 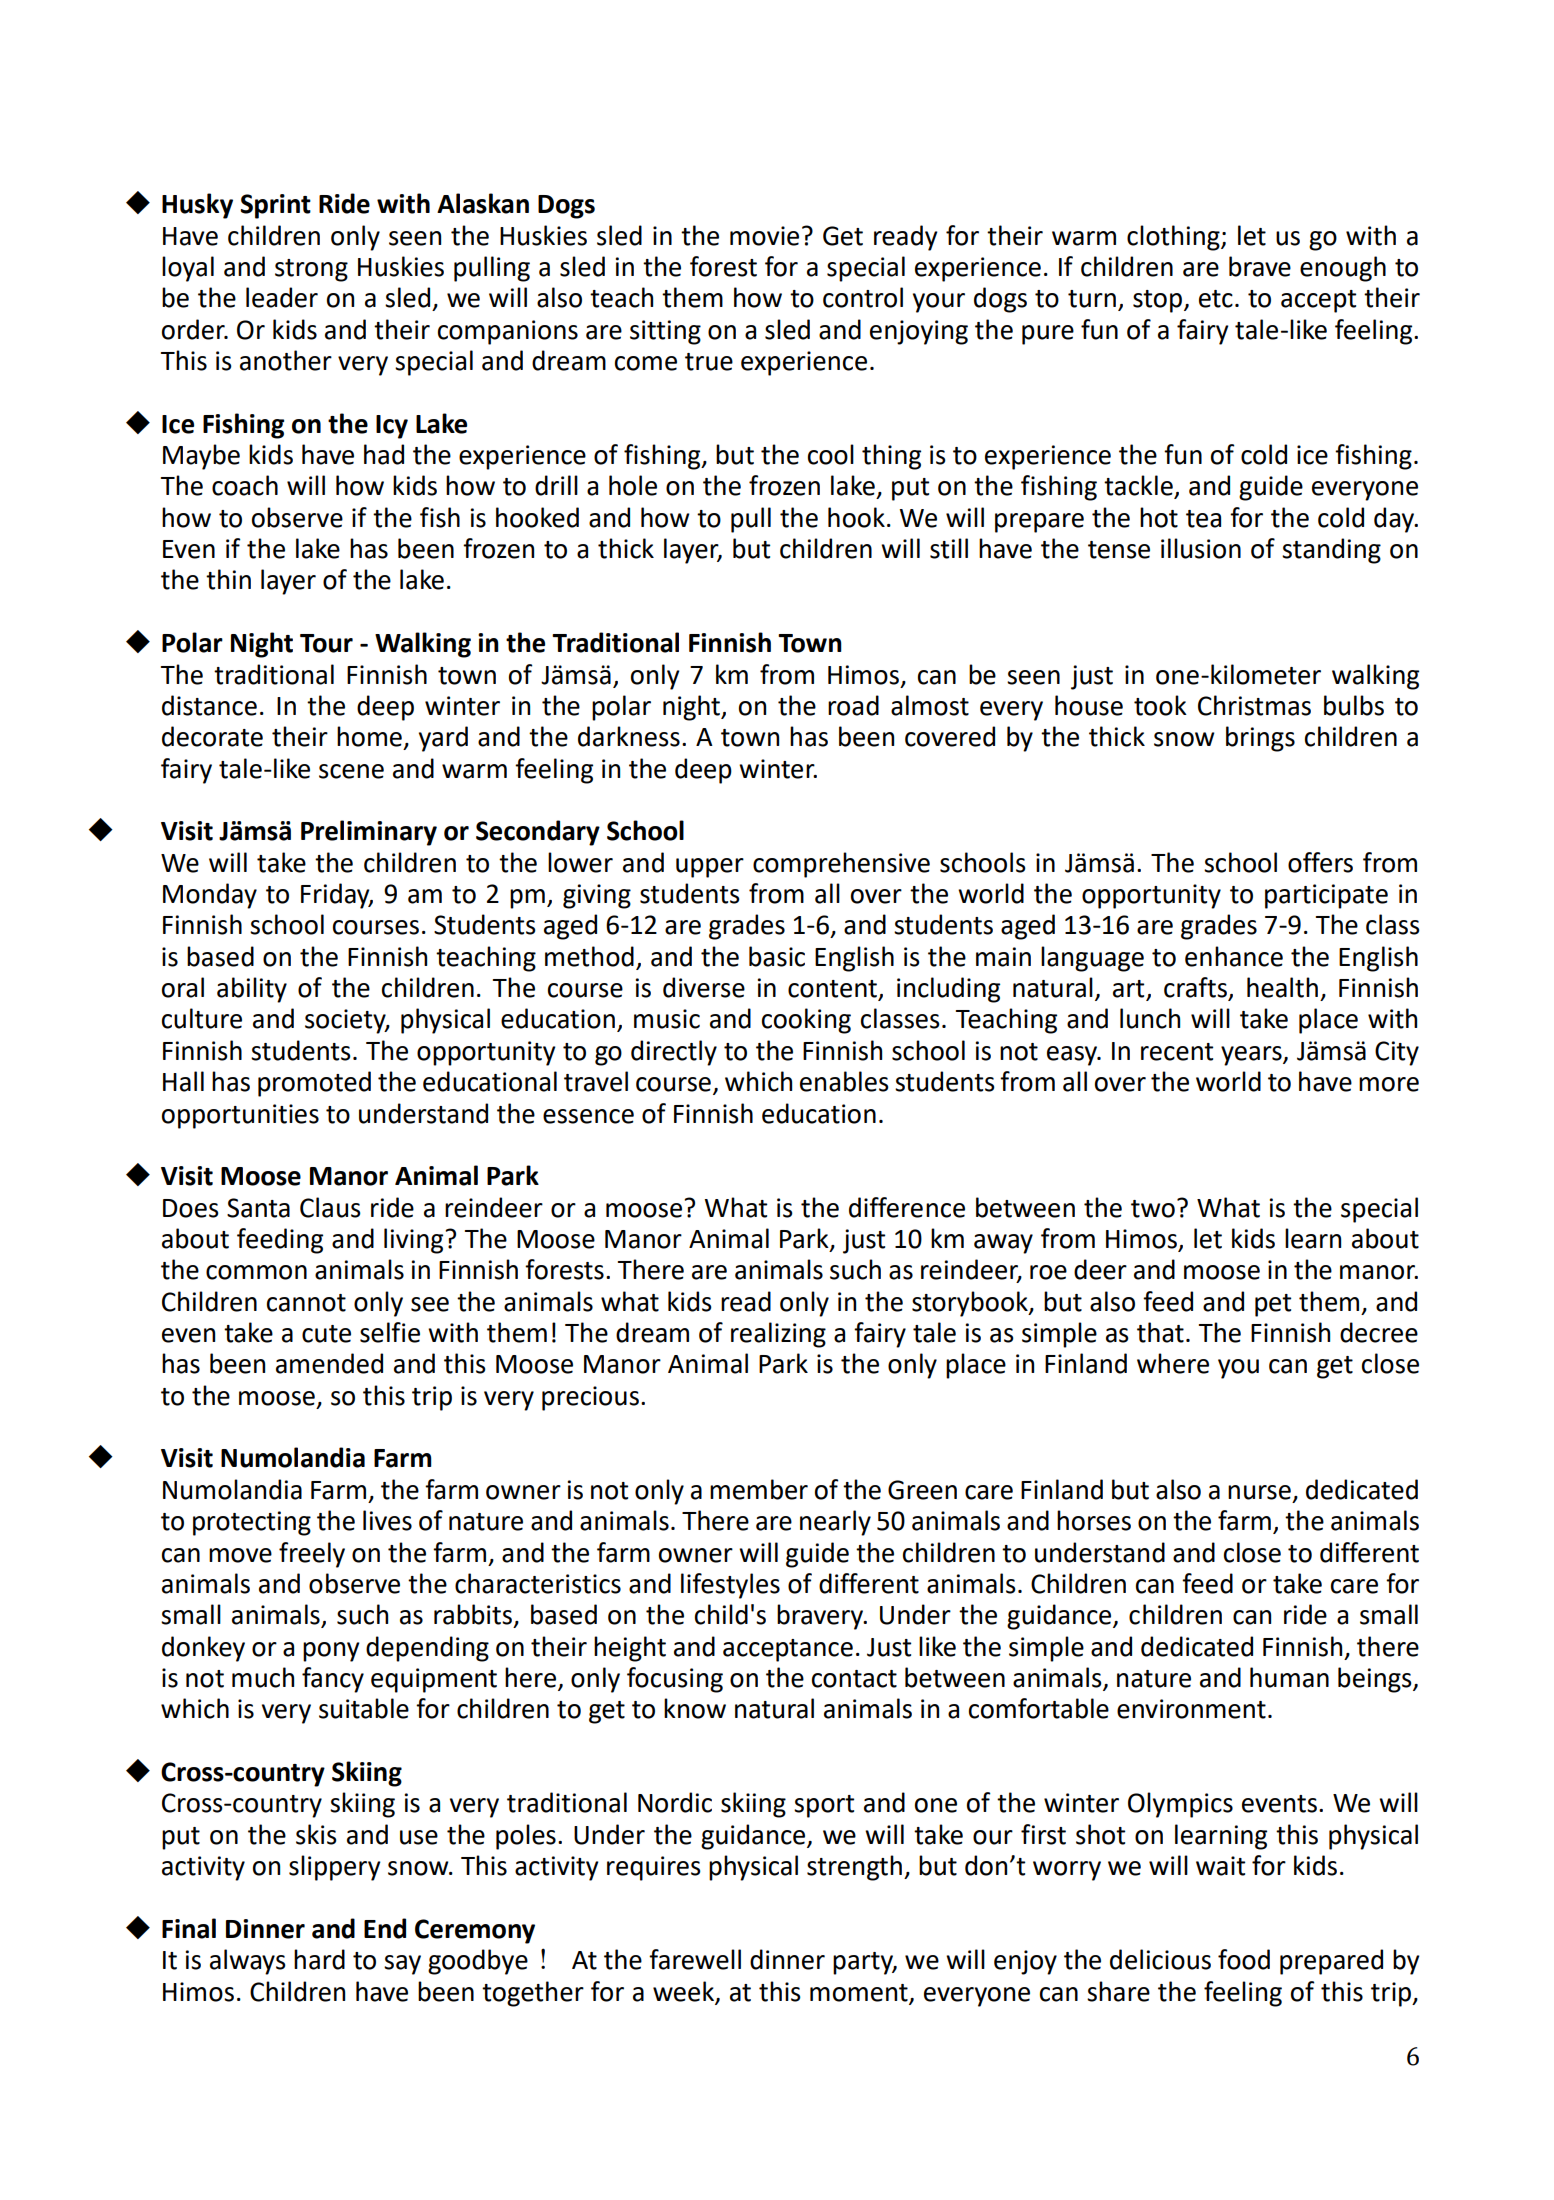 What do you see at coordinates (311, 270) in the screenshot?
I see `strong` at bounding box center [311, 270].
